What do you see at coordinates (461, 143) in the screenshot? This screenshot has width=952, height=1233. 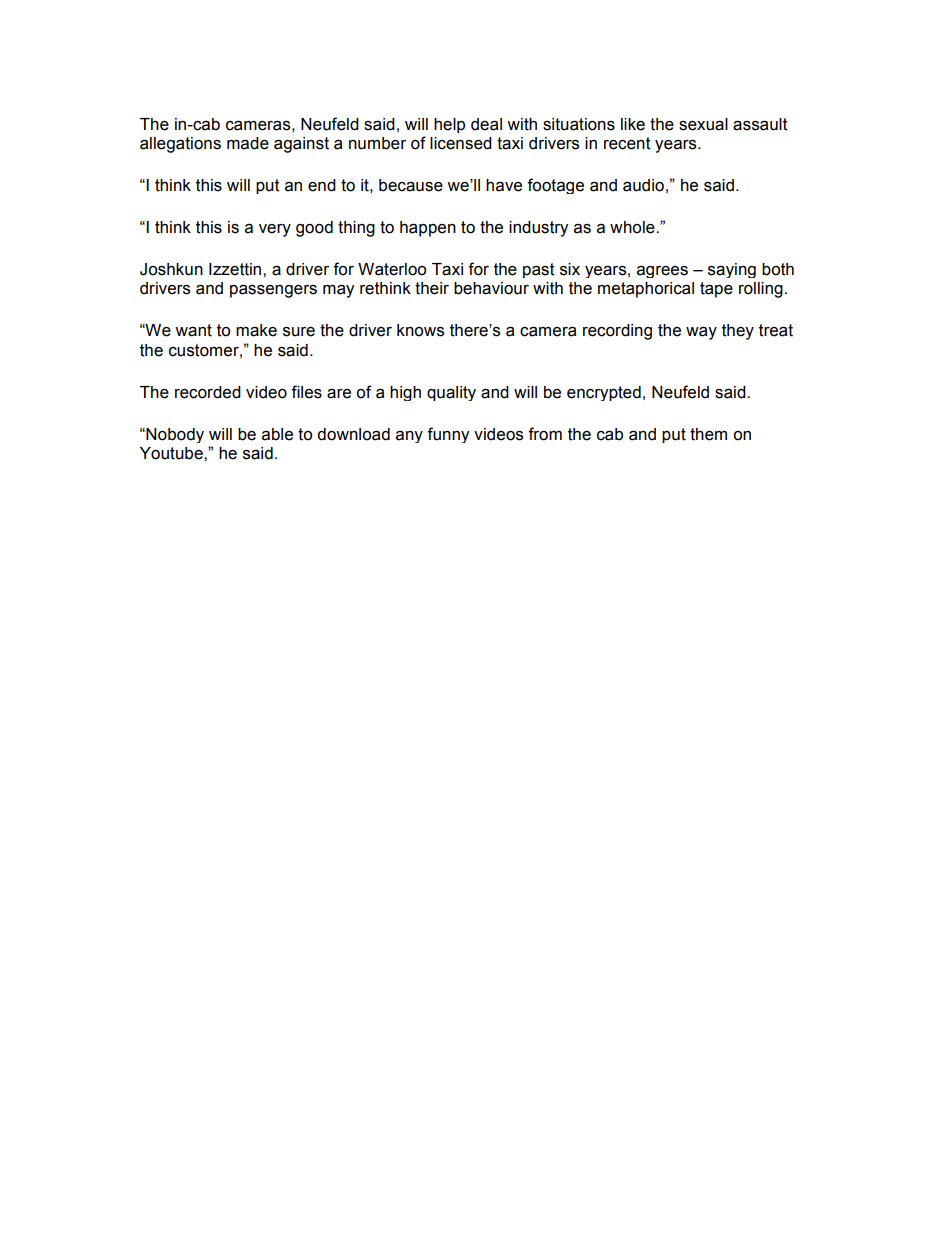 I see `licensed` at bounding box center [461, 143].
